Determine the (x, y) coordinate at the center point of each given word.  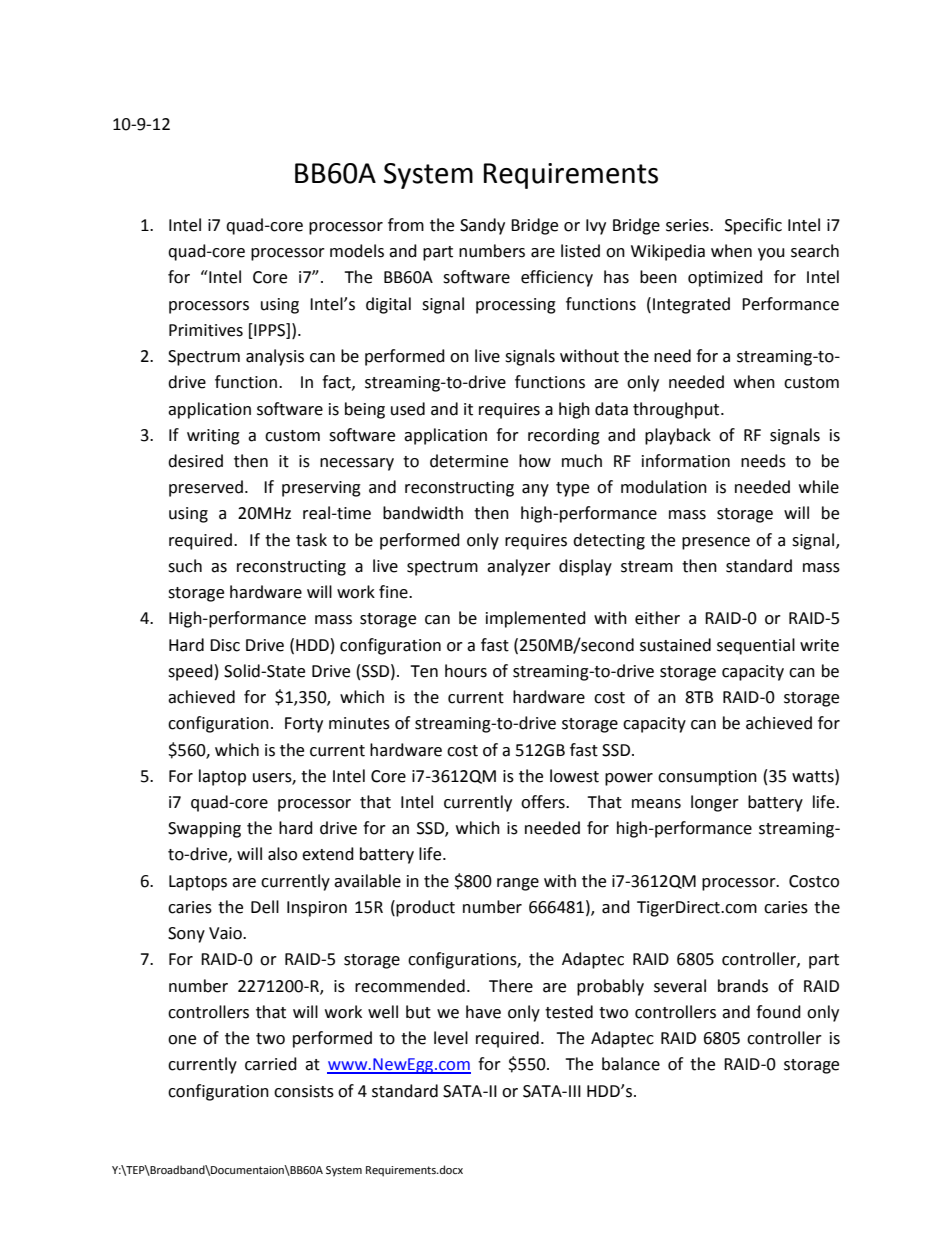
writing (213, 437)
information (686, 461)
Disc (225, 645)
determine (469, 461)
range (518, 884)
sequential (756, 646)
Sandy (482, 226)
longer (715, 803)
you (771, 254)
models (357, 251)
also (282, 854)
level (451, 1038)
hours (466, 671)
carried (271, 1064)
